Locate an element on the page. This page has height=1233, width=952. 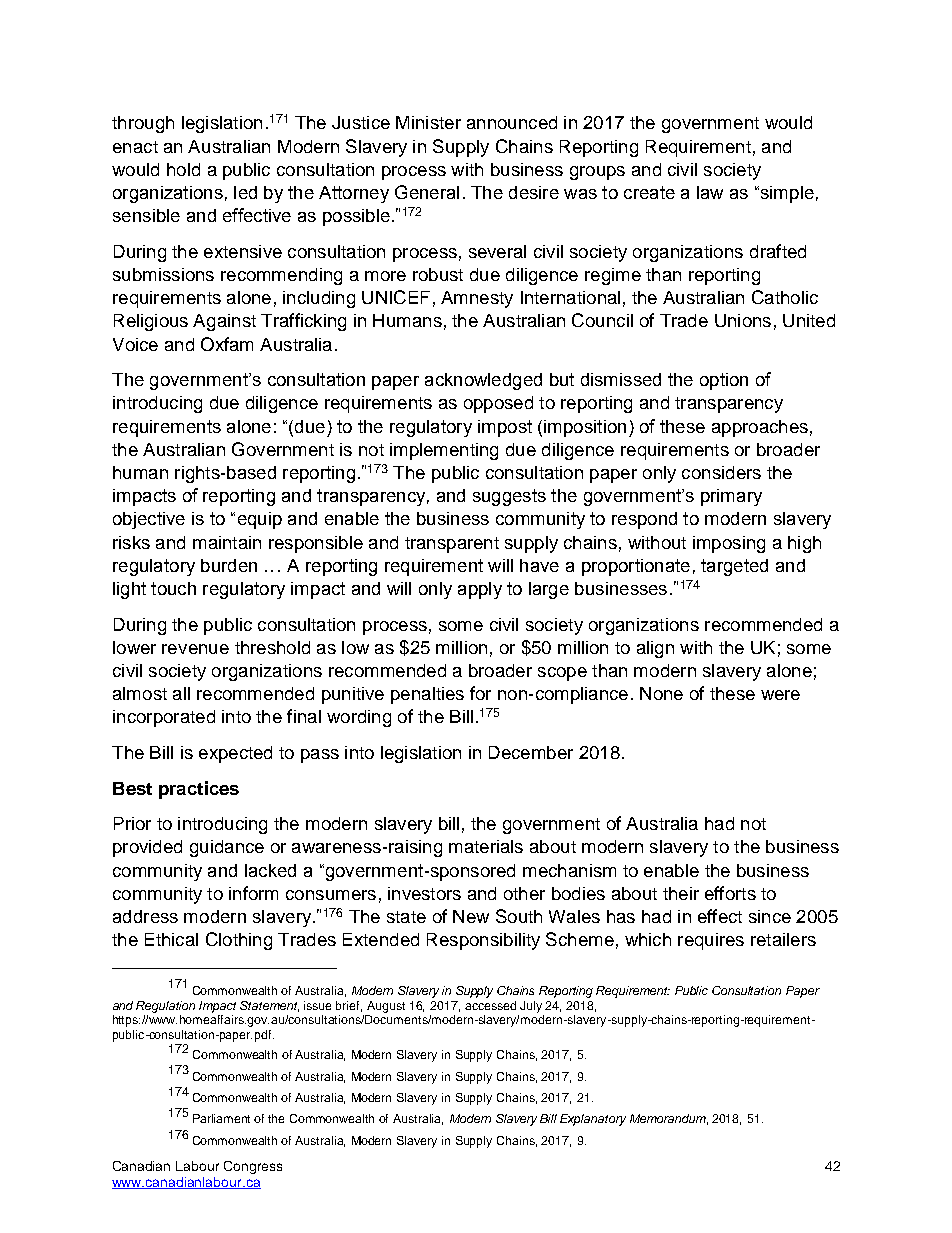
Parliament is located at coordinates (221, 1118).
